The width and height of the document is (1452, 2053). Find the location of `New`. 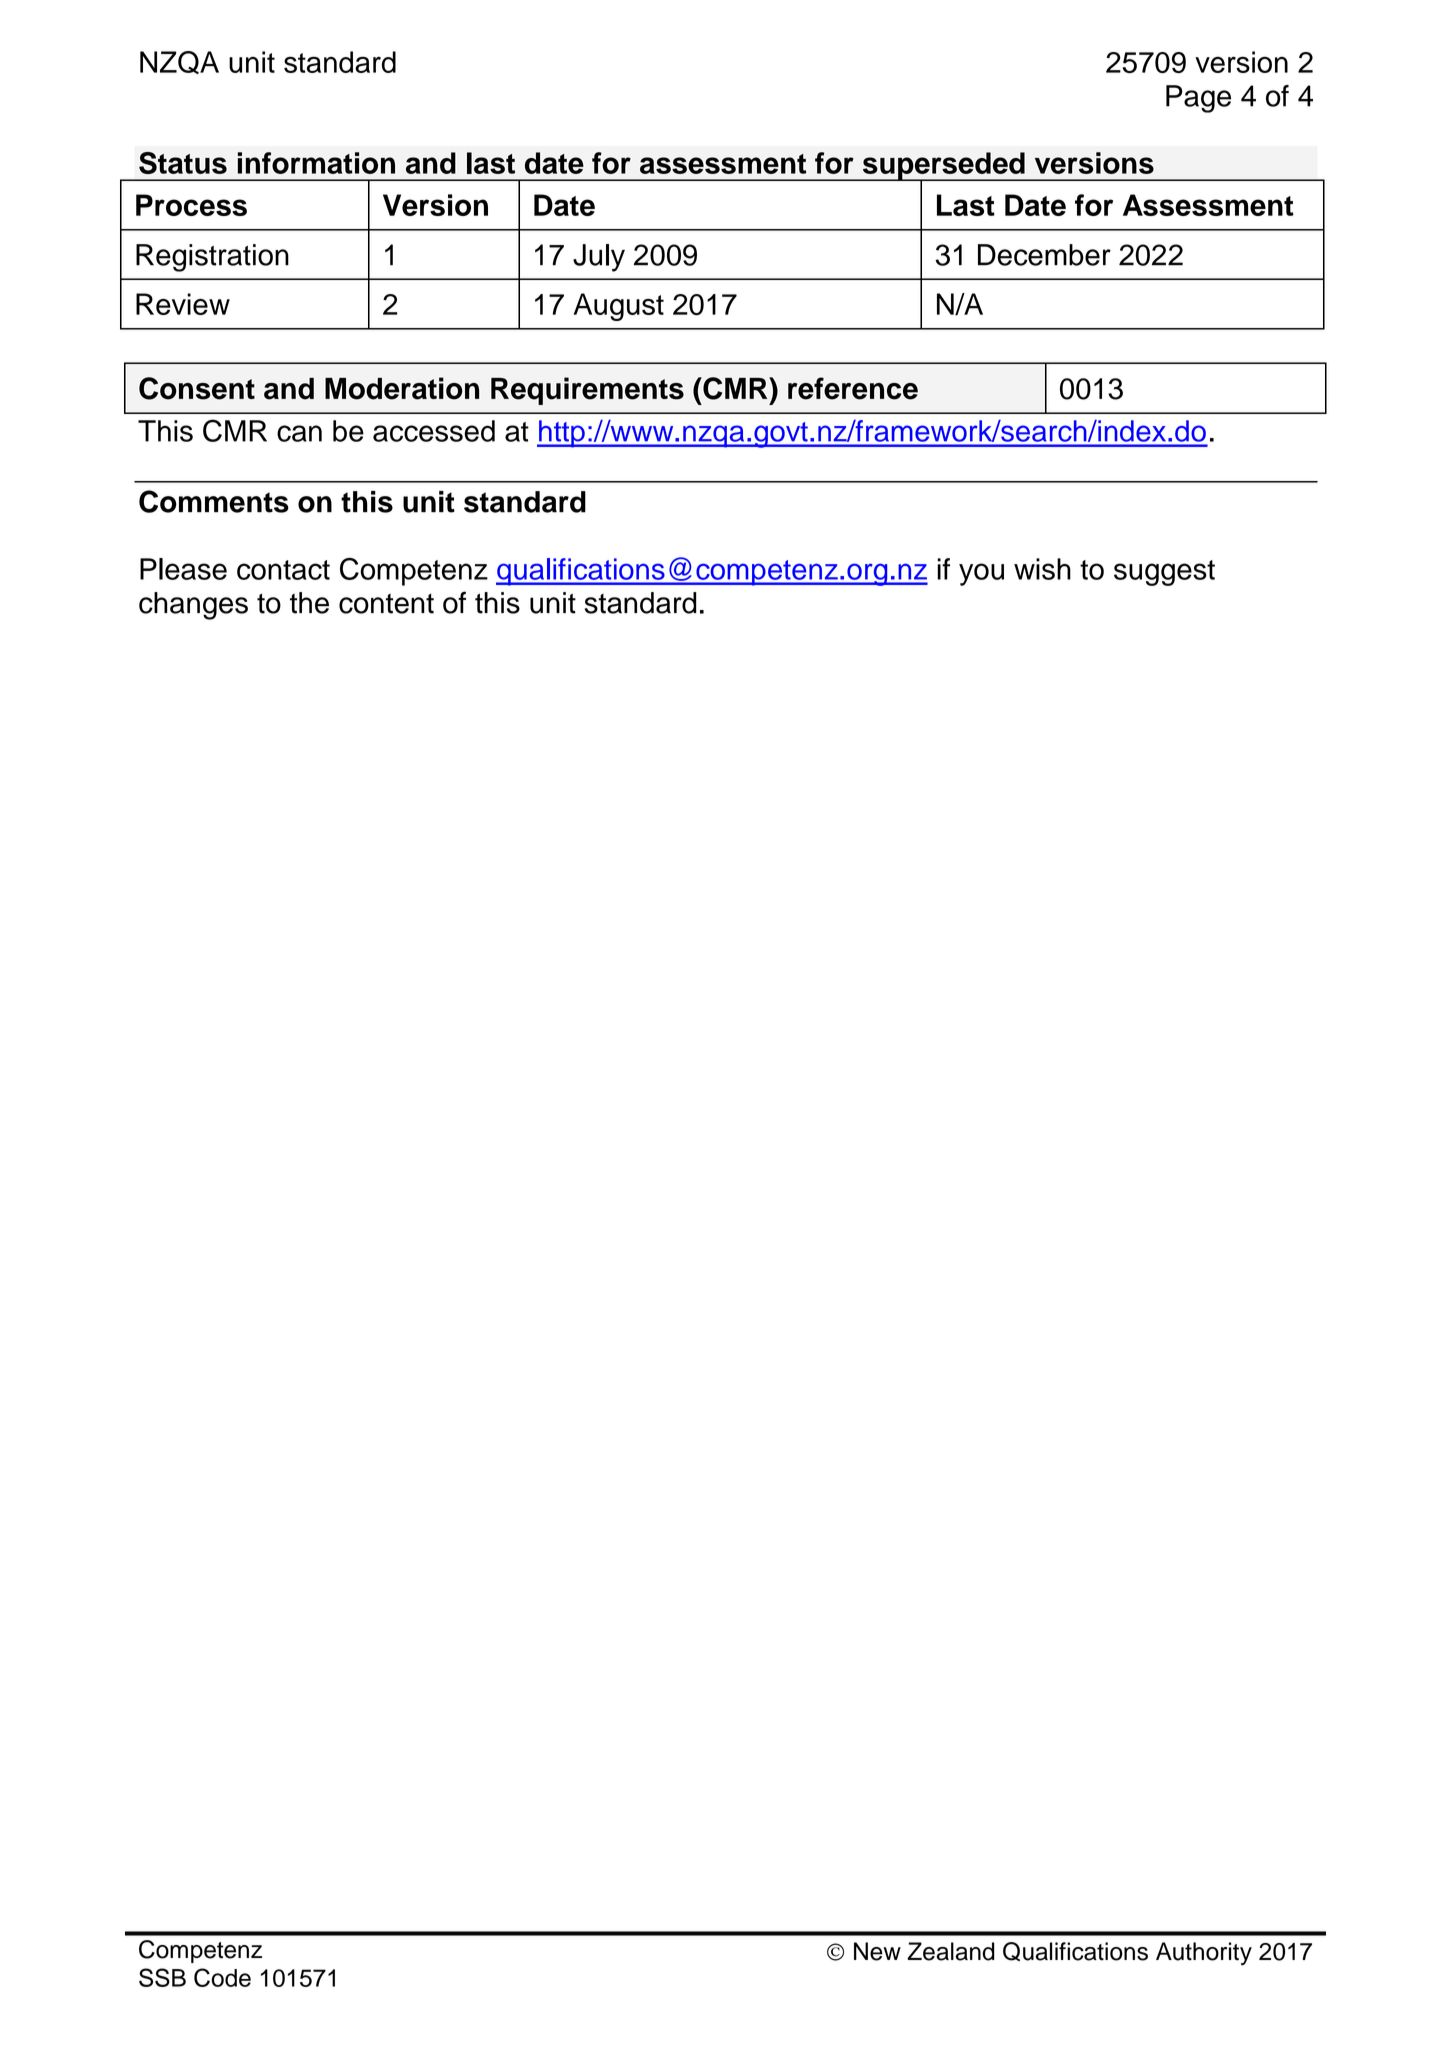

New is located at coordinates (877, 1951).
